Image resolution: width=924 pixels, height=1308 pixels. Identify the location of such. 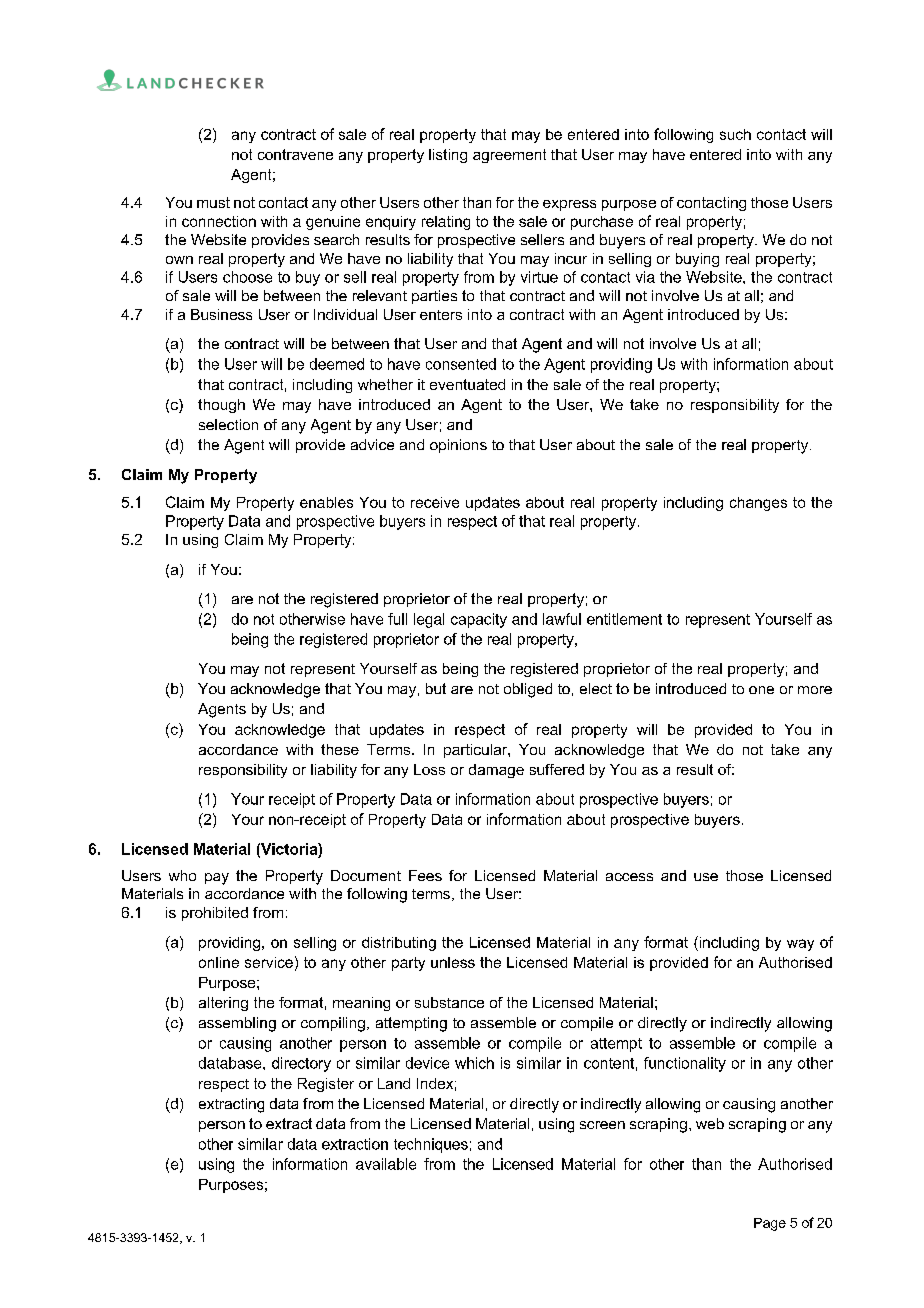
(735, 134).
